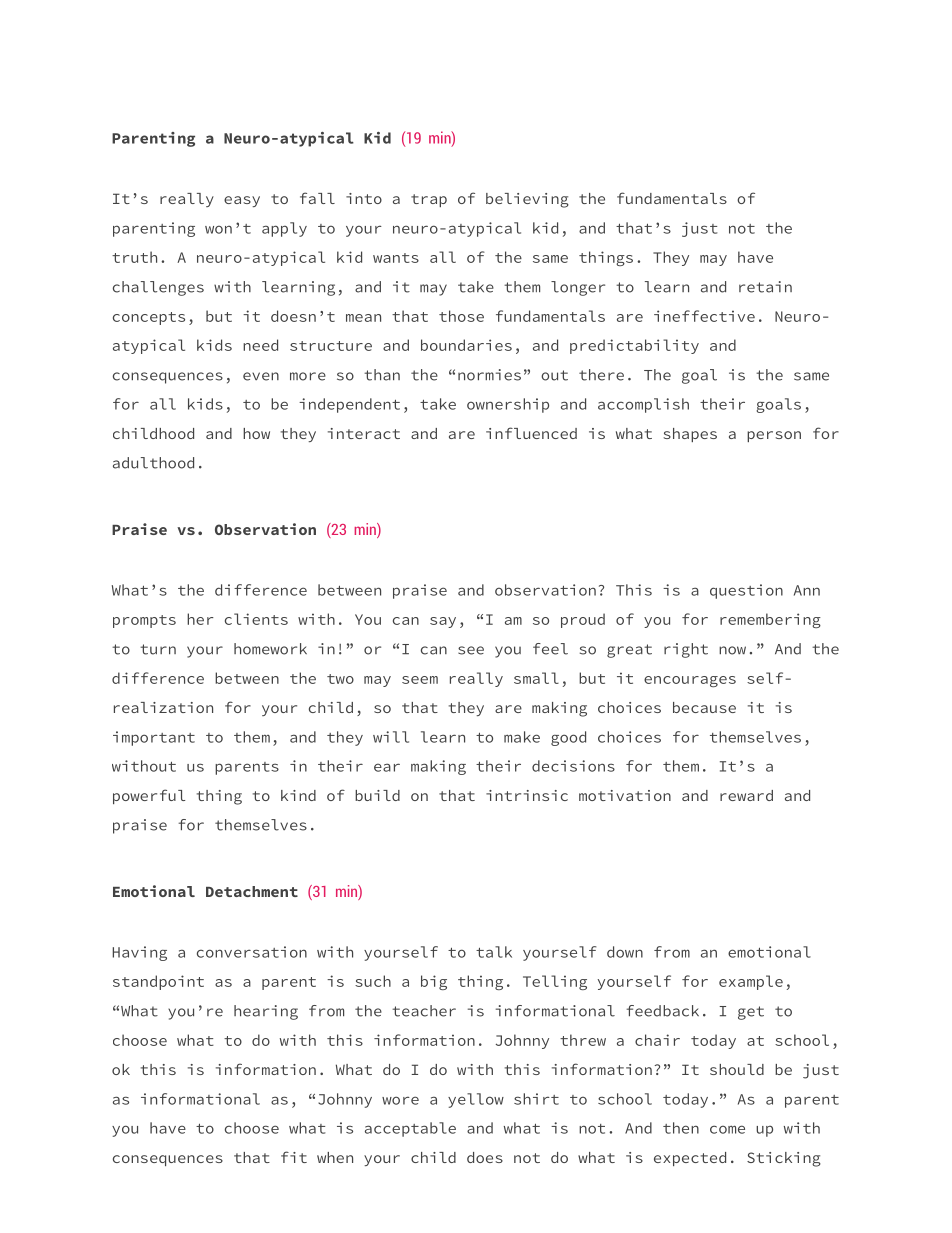 Image resolution: width=952 pixels, height=1233 pixels. Describe the element at coordinates (690, 435) in the document. I see `shapes` at that location.
